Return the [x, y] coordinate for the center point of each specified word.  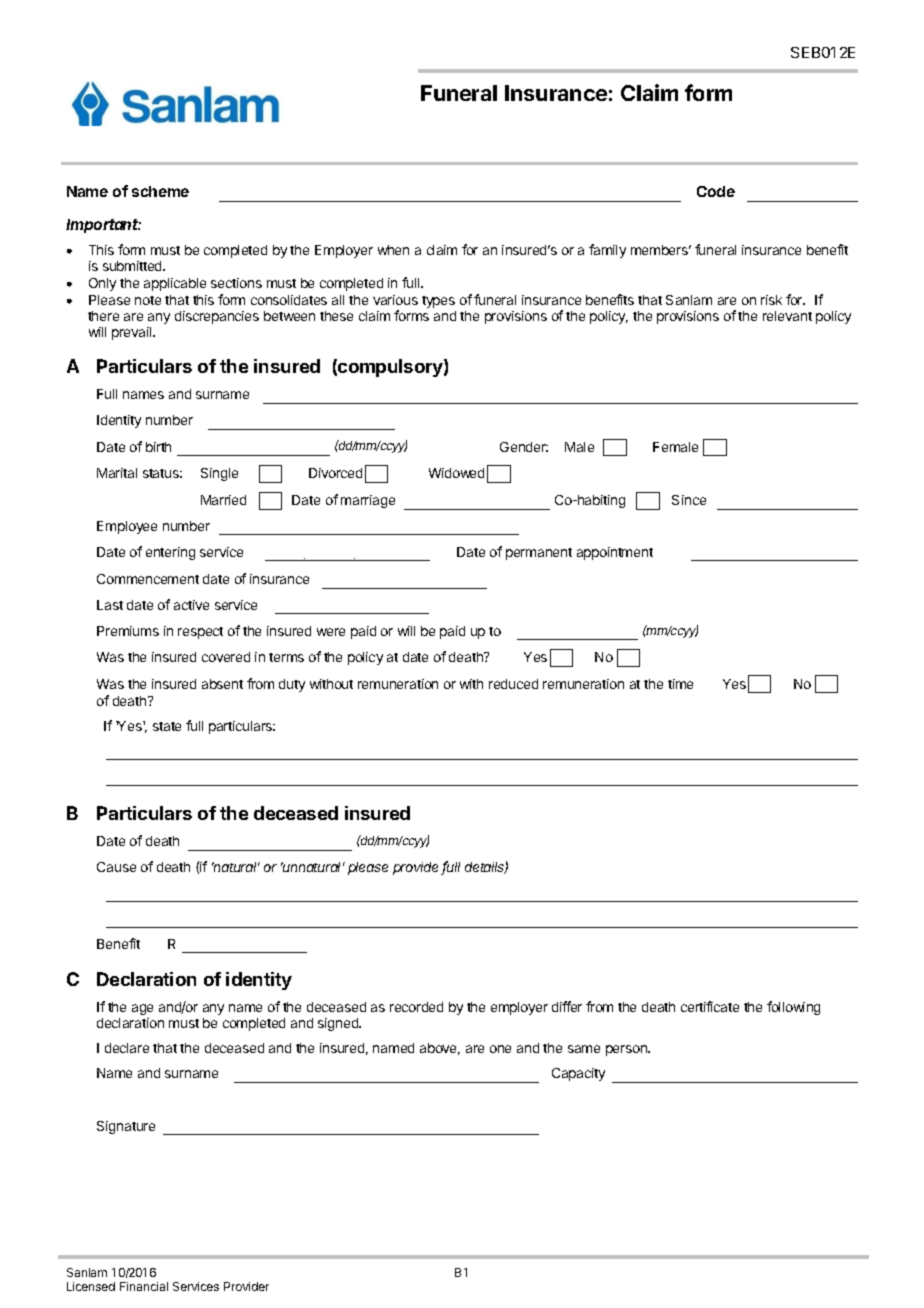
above [440, 1049]
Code [716, 191]
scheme [160, 191]
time [680, 684]
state [167, 726]
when [393, 250]
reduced [513, 684]
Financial [144, 1286]
